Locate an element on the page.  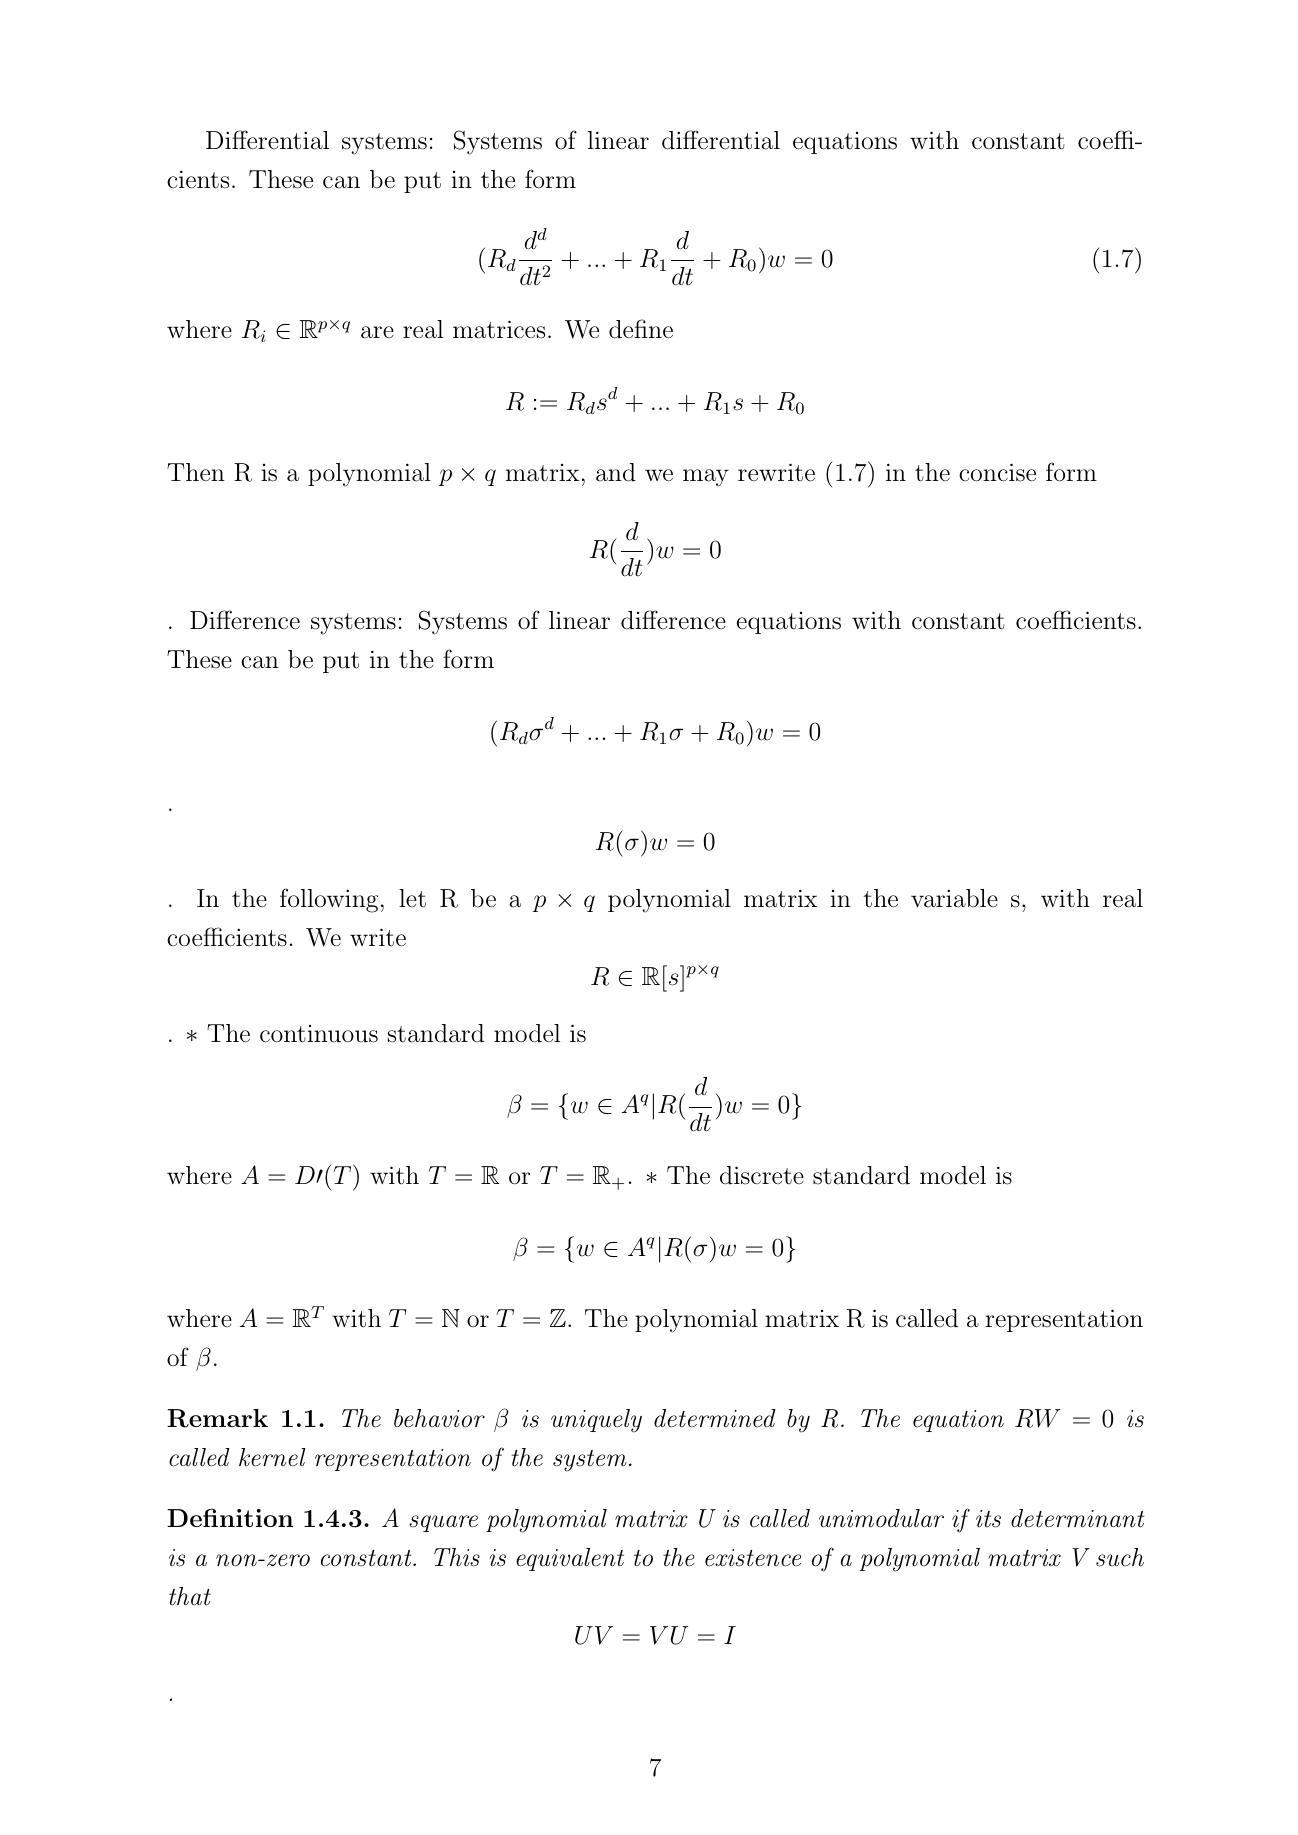
define is located at coordinates (641, 329).
